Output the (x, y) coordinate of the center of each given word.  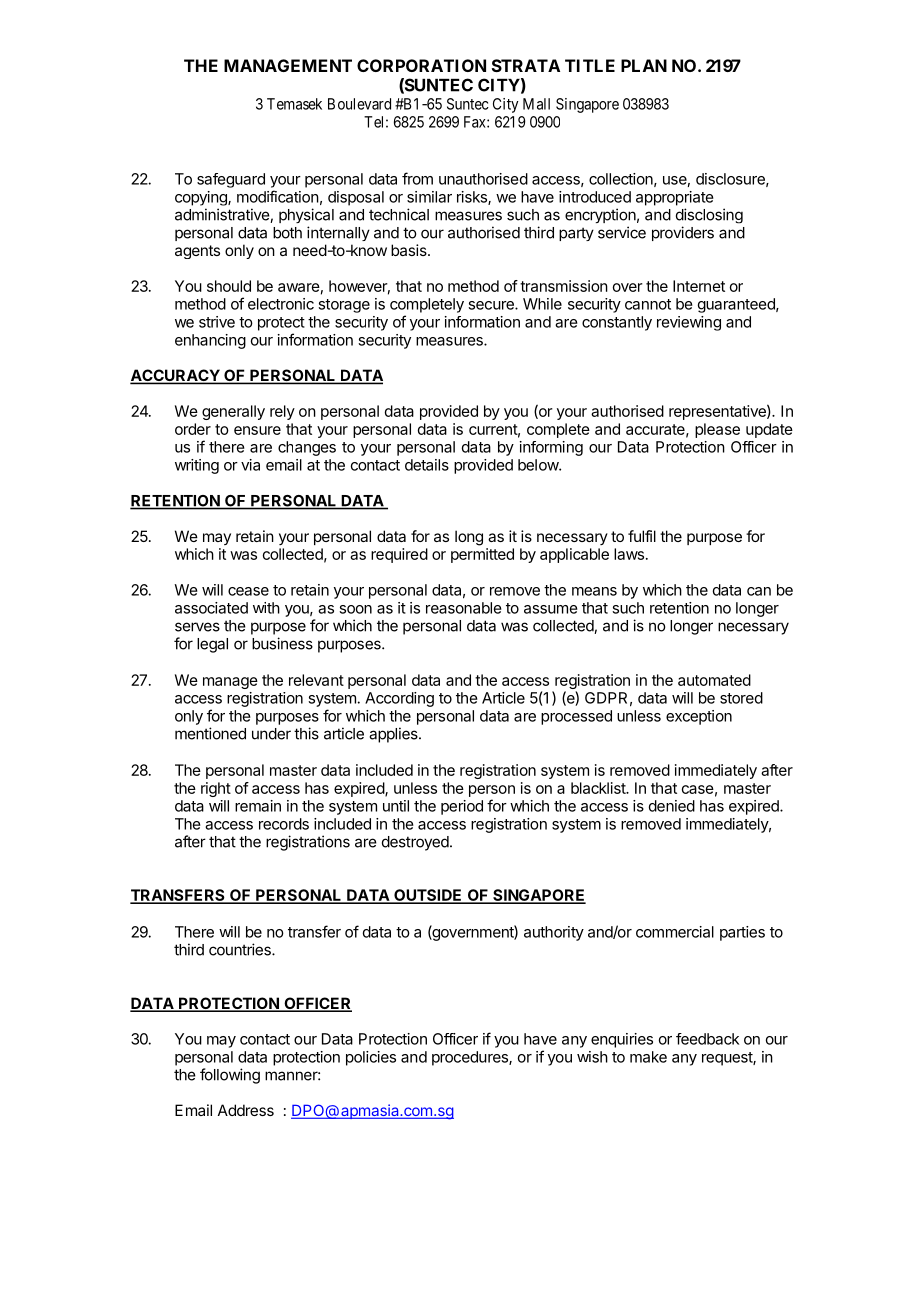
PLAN (644, 65)
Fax (476, 122)
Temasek (294, 104)
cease (248, 591)
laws (629, 554)
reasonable (464, 608)
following (230, 1076)
